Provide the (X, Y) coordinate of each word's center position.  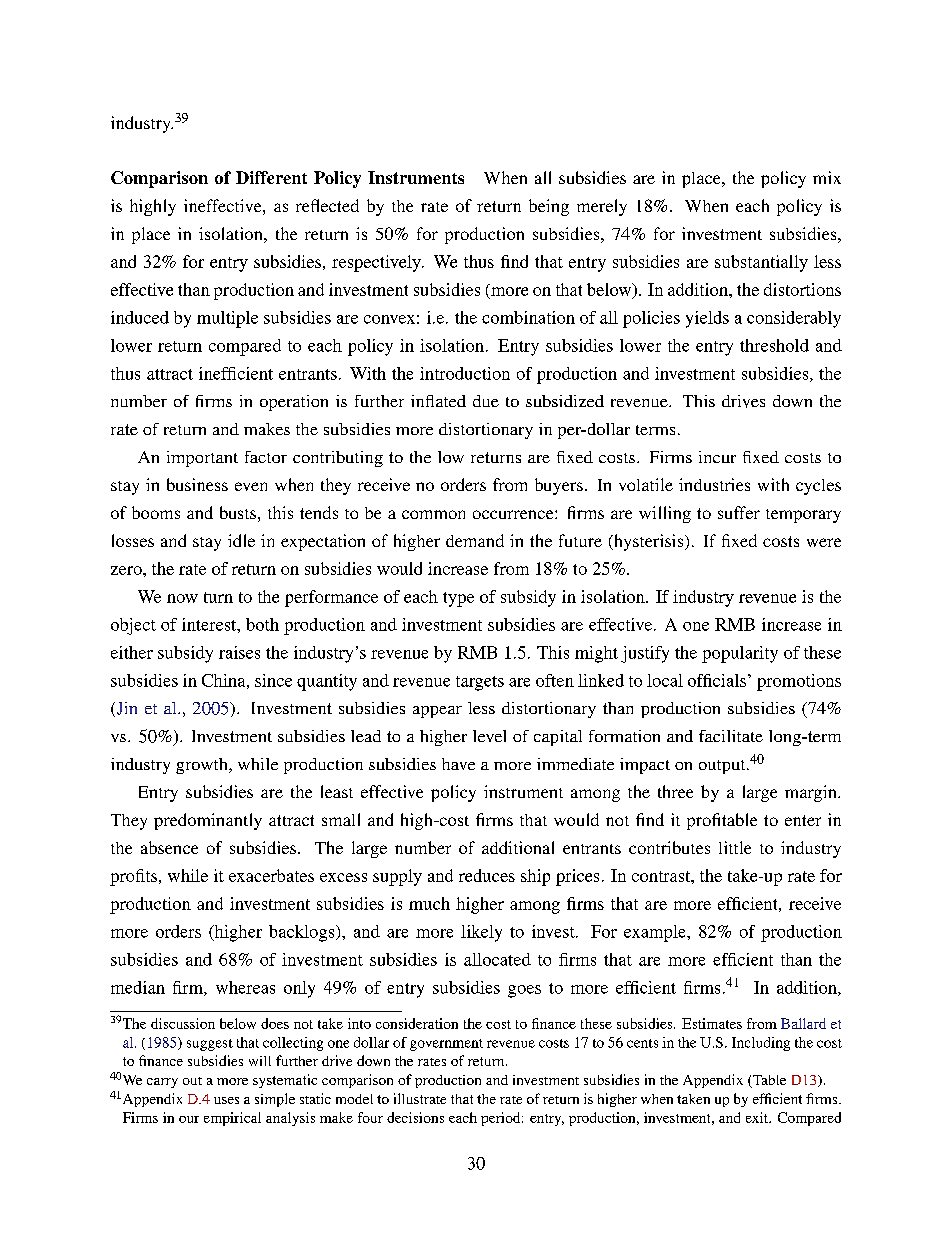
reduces (487, 875)
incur (717, 457)
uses (226, 1100)
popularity (740, 654)
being (549, 207)
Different (271, 177)
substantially (761, 263)
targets (480, 683)
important (202, 459)
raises (239, 652)
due (486, 401)
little (735, 847)
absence (169, 847)
